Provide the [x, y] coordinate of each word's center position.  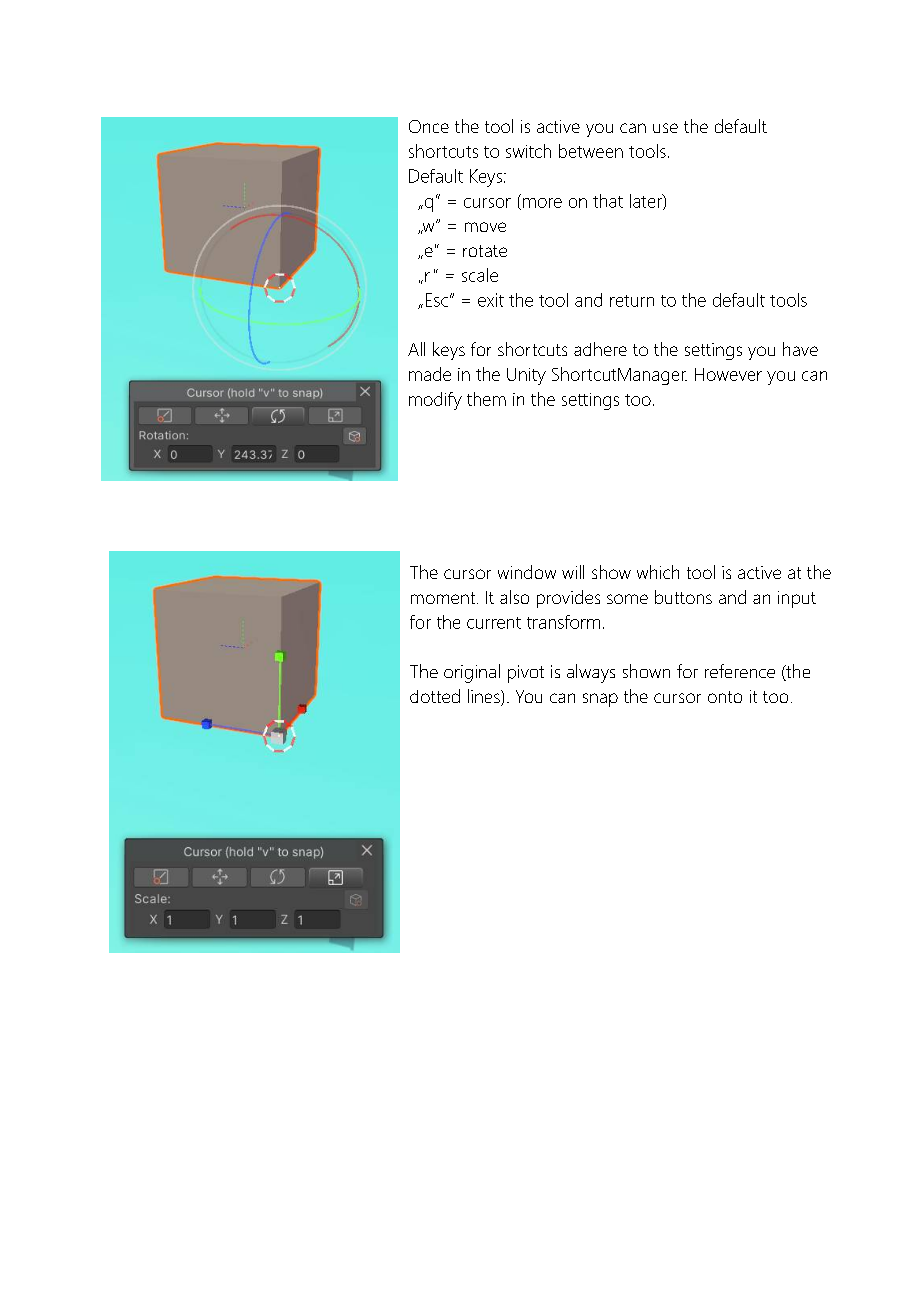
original [472, 673]
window [527, 572]
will [573, 572]
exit [491, 300]
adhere [600, 349]
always [591, 673]
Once [429, 126]
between [591, 151]
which [658, 572]
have [800, 349]
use [665, 128]
